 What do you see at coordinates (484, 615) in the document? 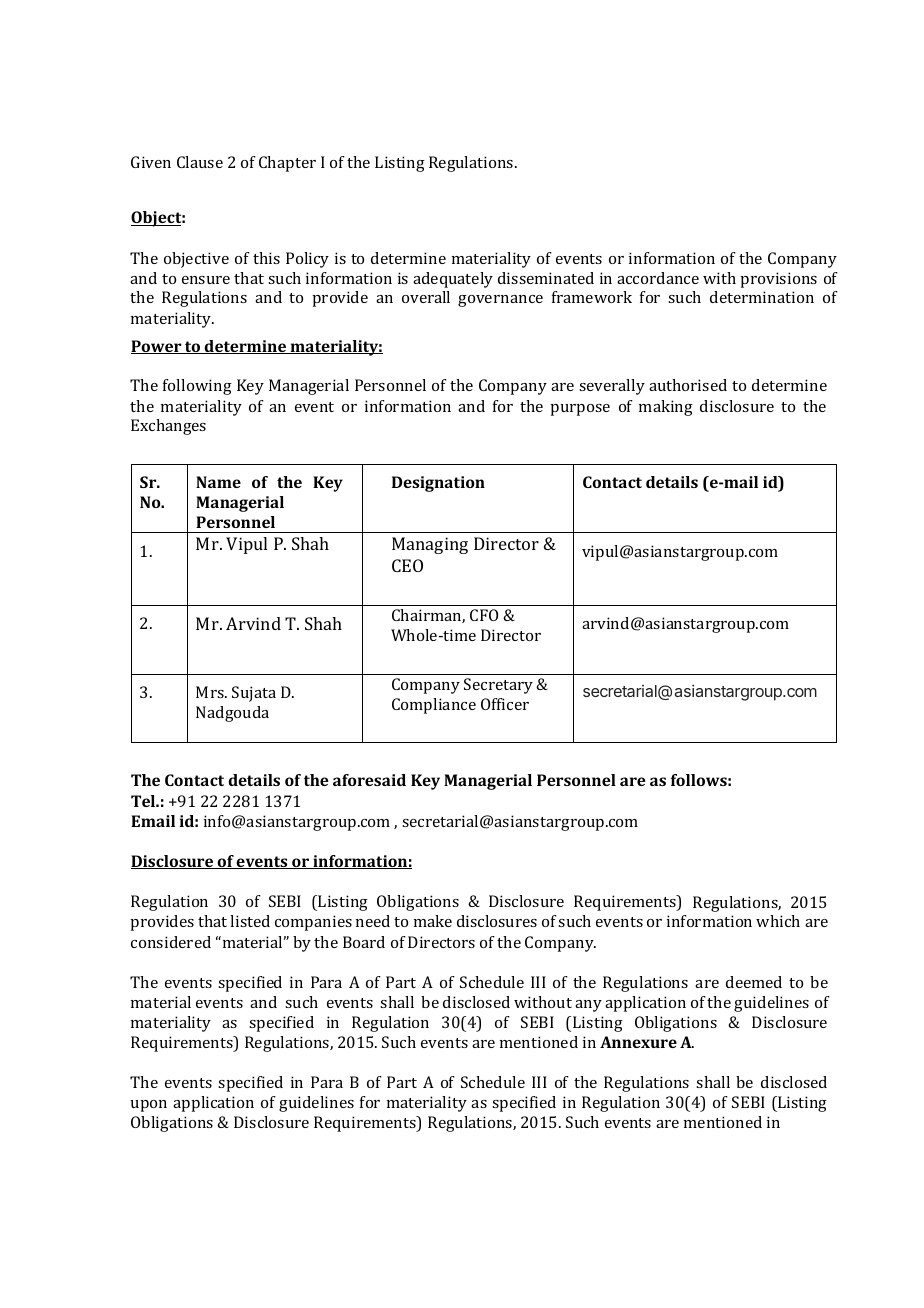
I see `CFO` at bounding box center [484, 615].
